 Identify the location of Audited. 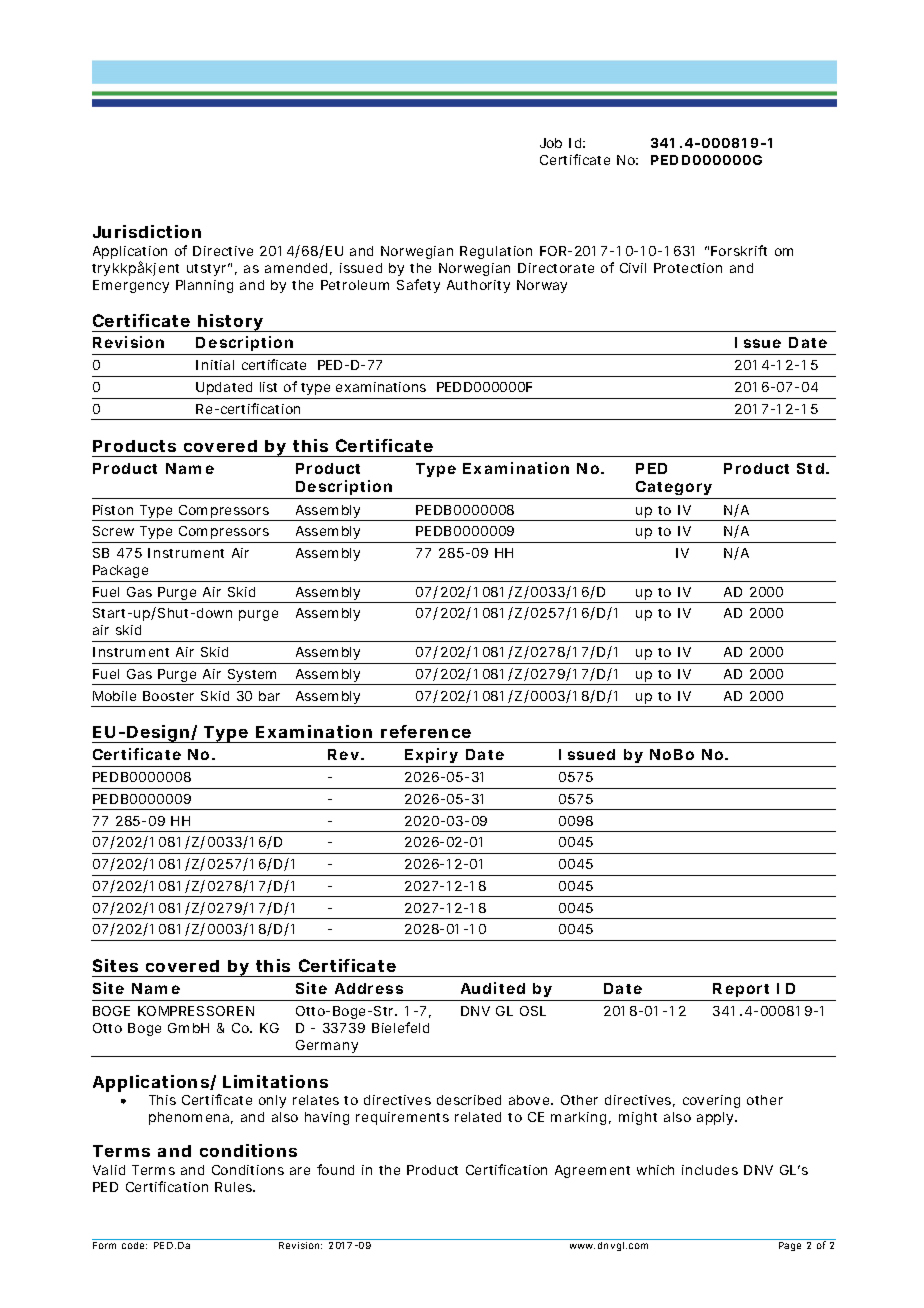
(493, 988).
